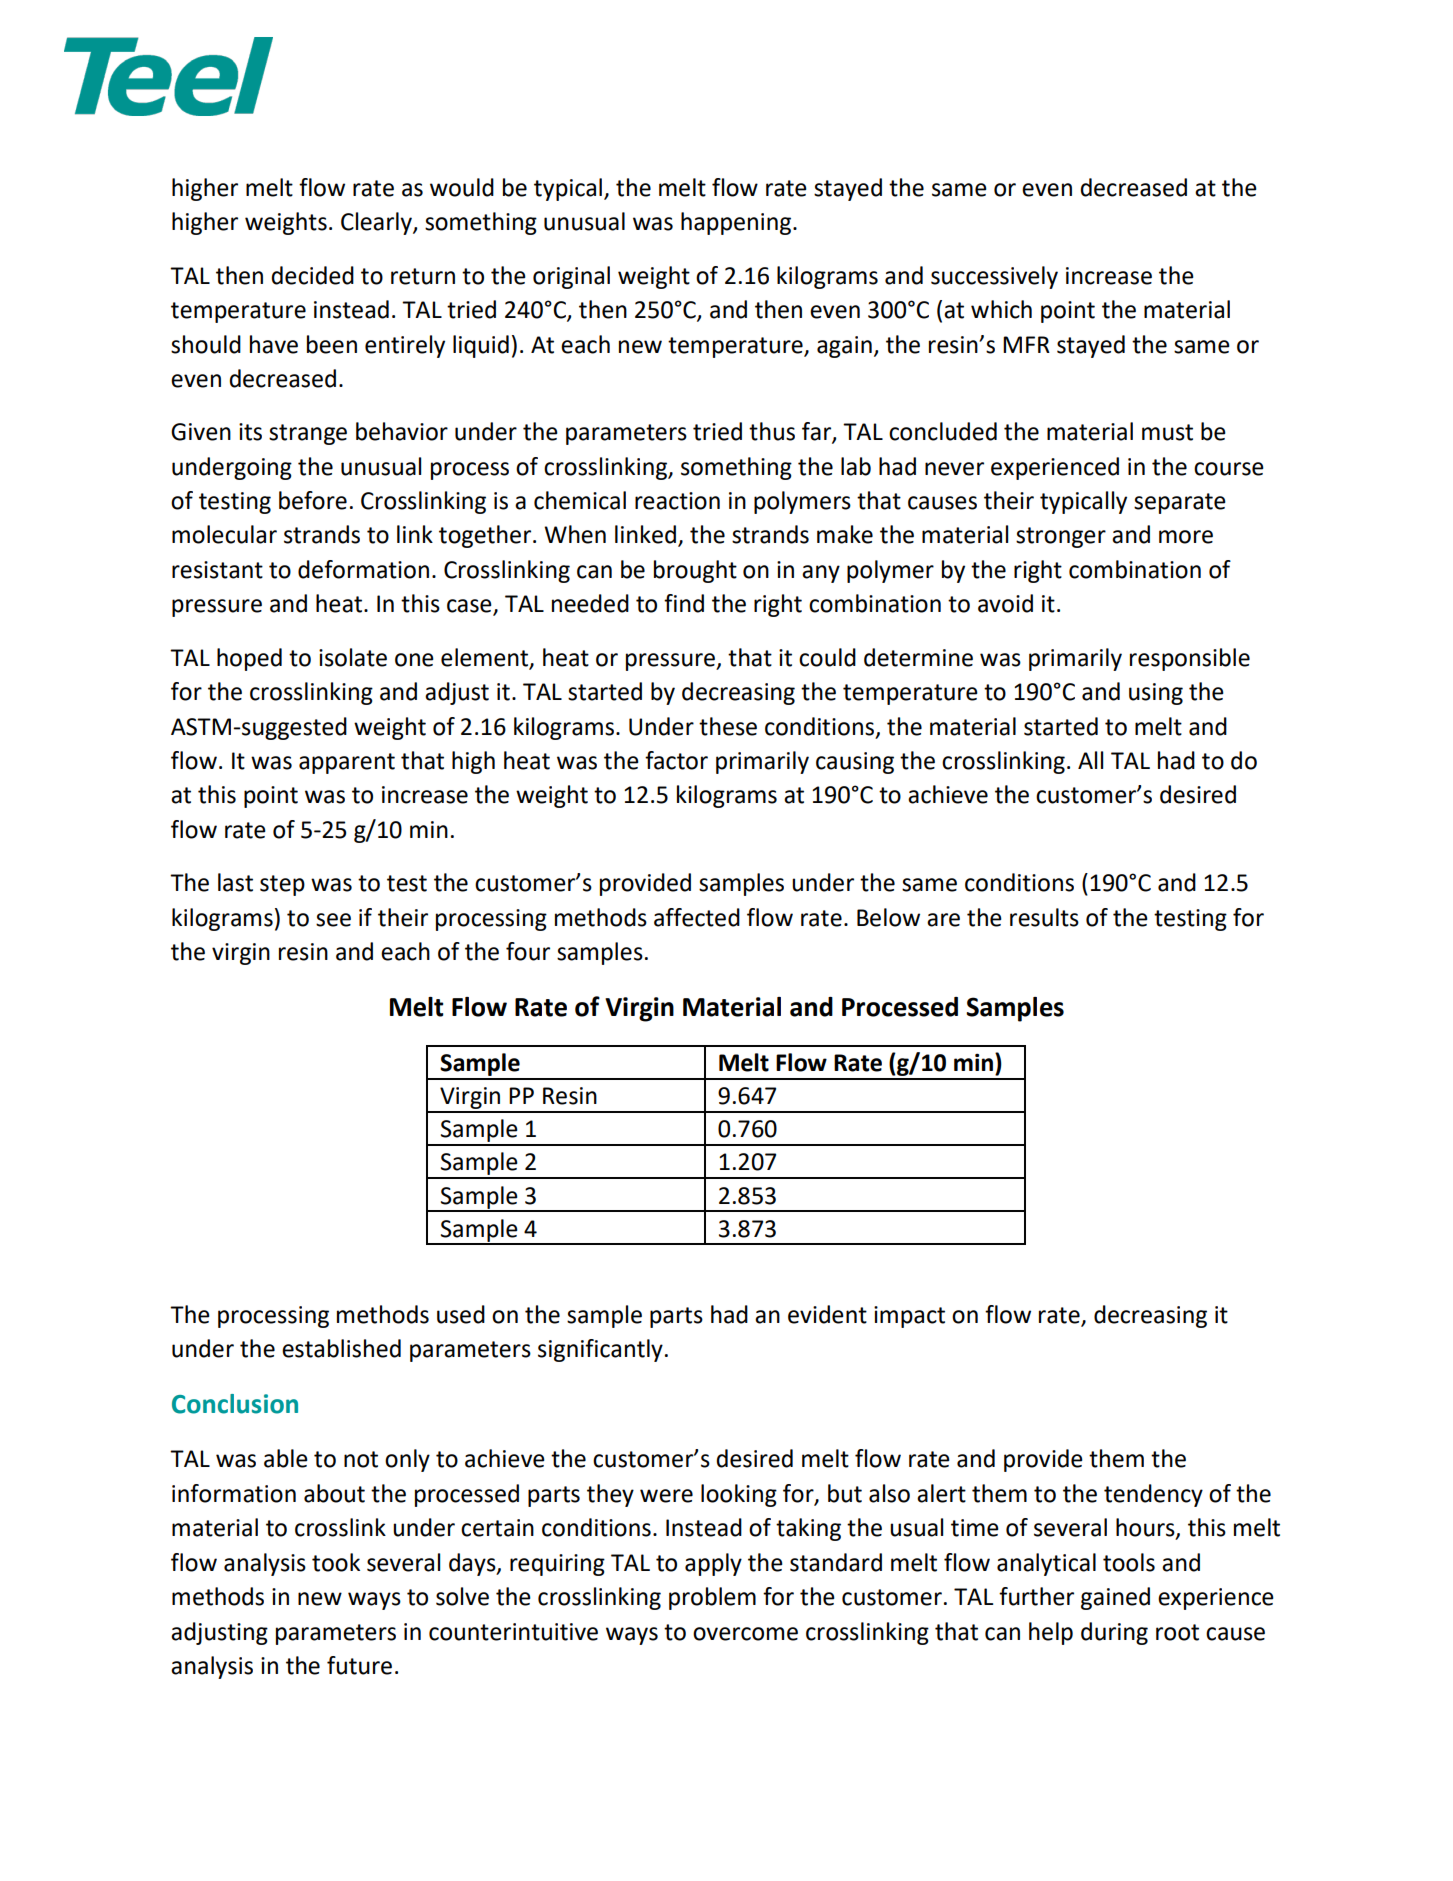 This page has height=1881, width=1453. What do you see at coordinates (333, 920) in the page?
I see `see` at bounding box center [333, 920].
